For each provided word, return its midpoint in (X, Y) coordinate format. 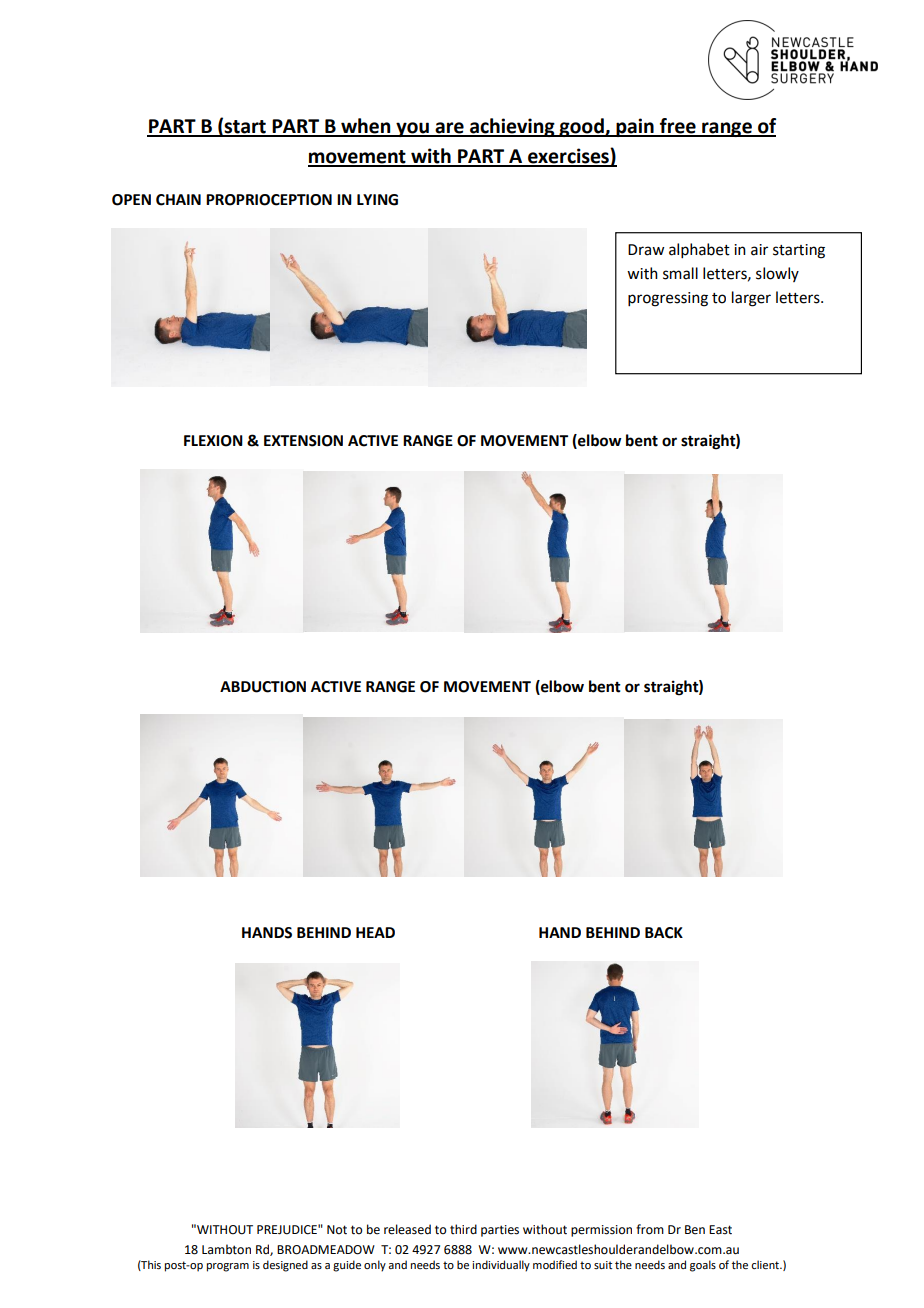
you (412, 129)
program (228, 1267)
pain (635, 127)
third (463, 1229)
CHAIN (178, 200)
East (720, 1230)
